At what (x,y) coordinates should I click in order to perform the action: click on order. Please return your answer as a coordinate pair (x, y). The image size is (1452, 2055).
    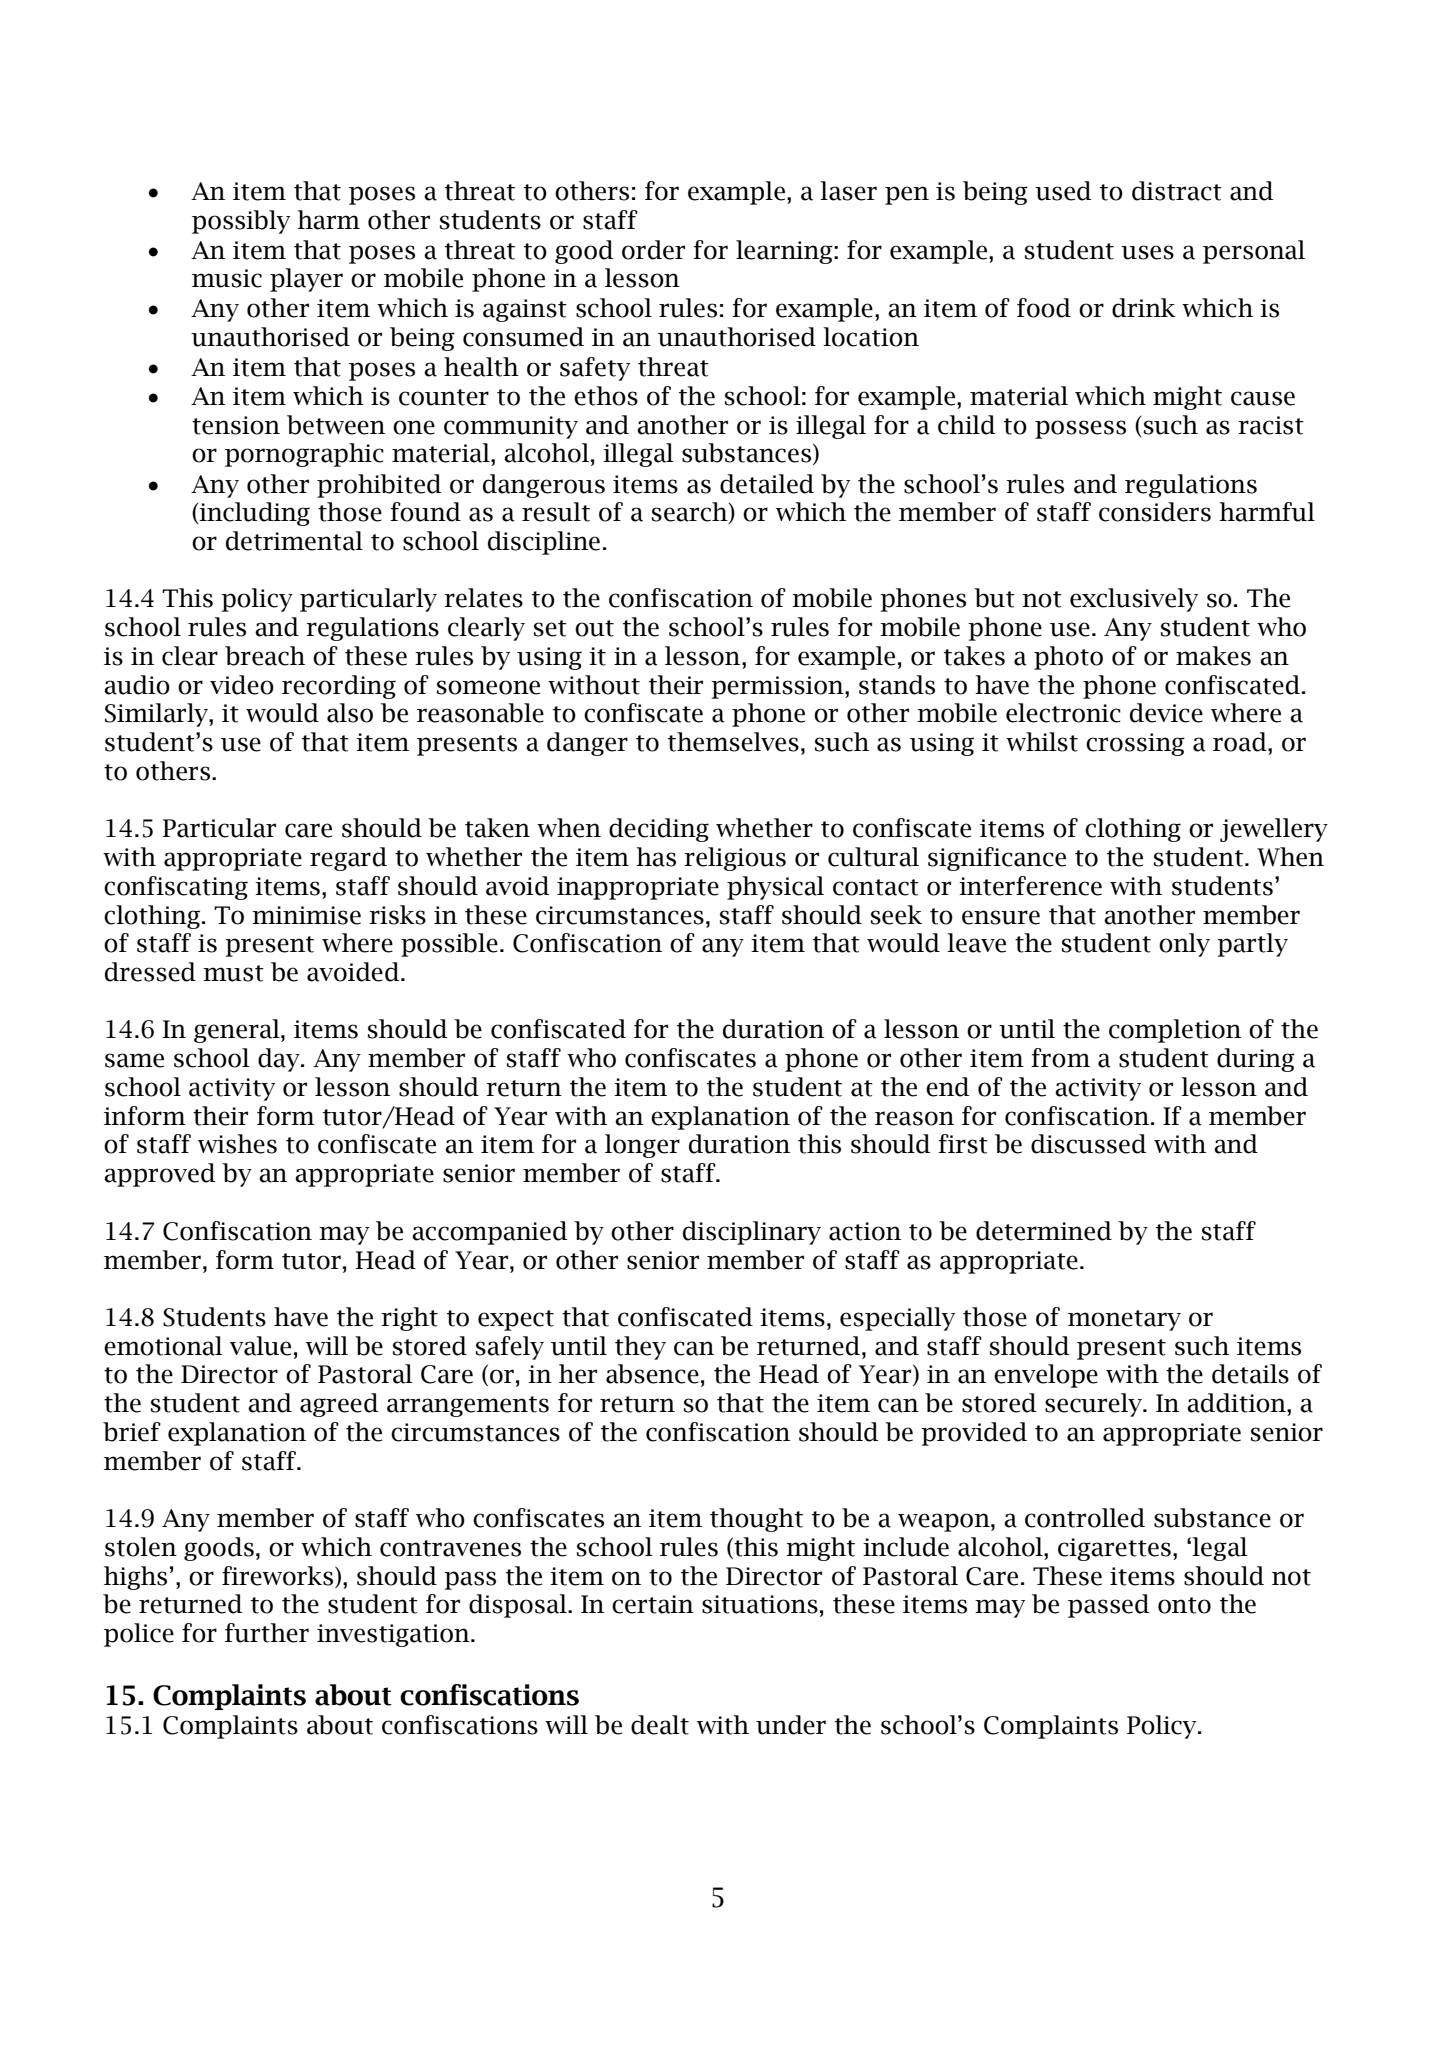
    Looking at the image, I should click on (653, 250).
